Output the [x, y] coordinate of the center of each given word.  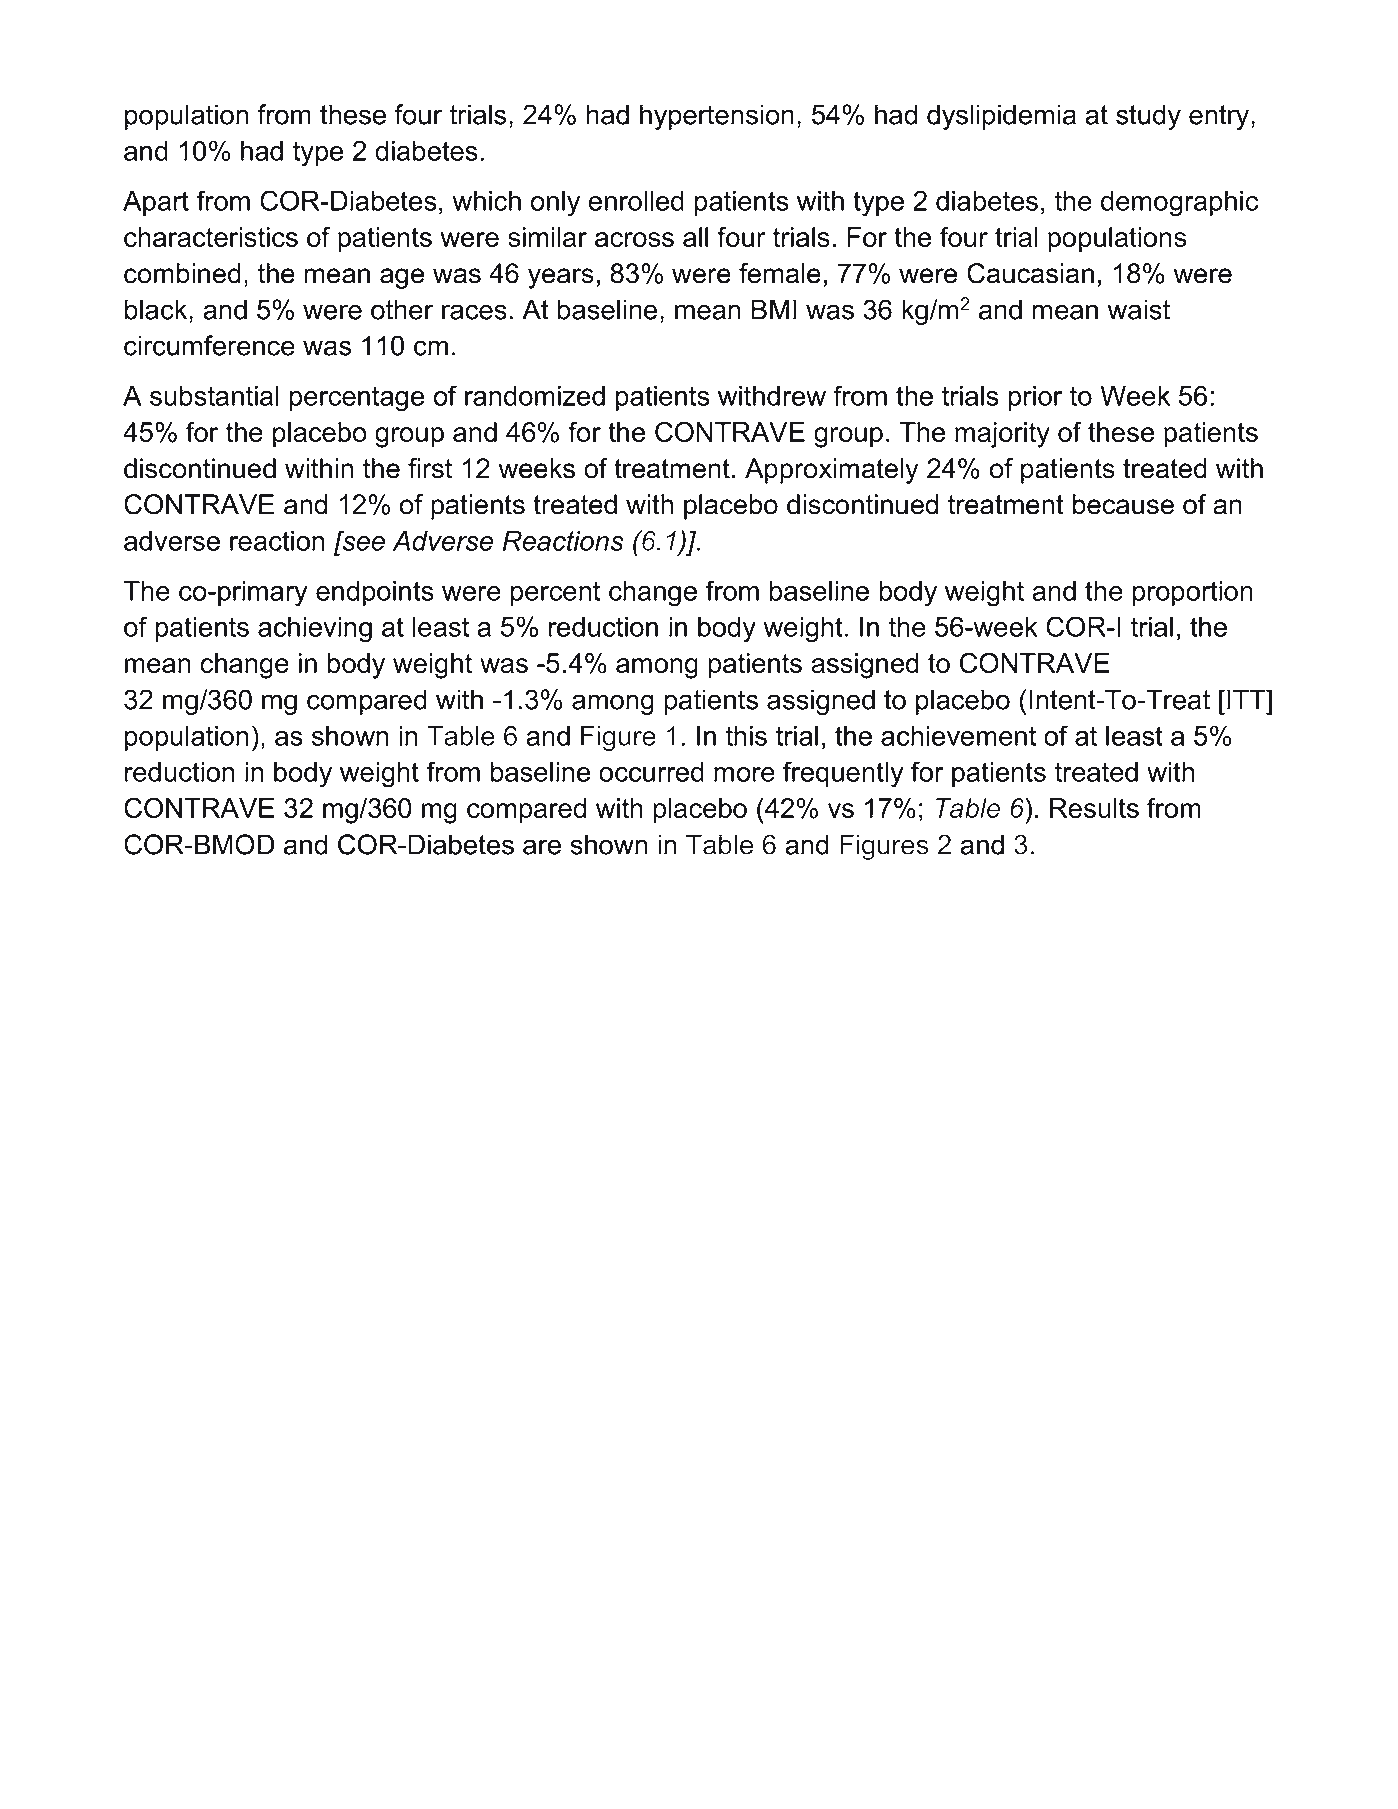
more [744, 774]
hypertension [717, 117]
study [1148, 117]
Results [1094, 808]
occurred [651, 772]
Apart [156, 203]
